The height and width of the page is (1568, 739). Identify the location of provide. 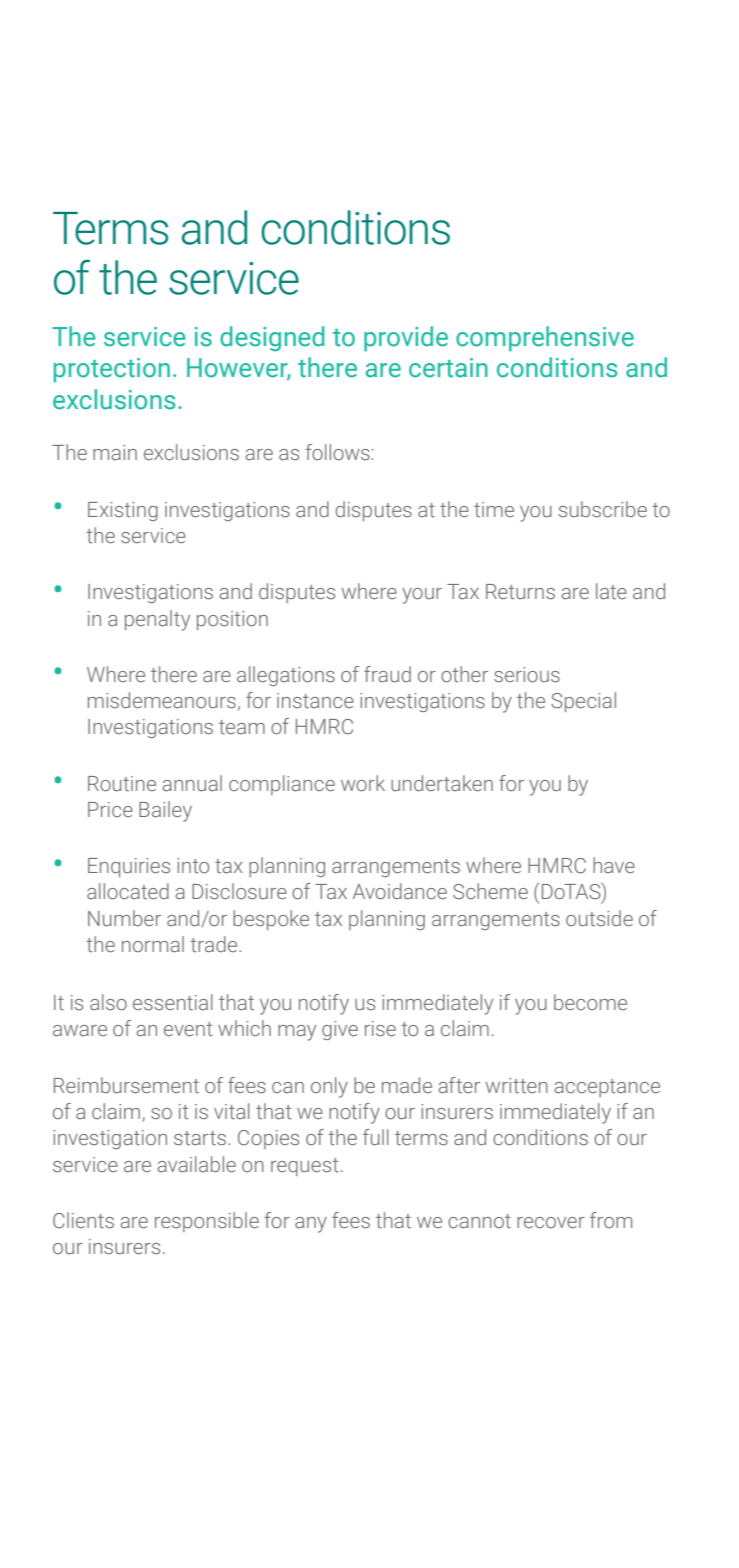
(406, 339).
